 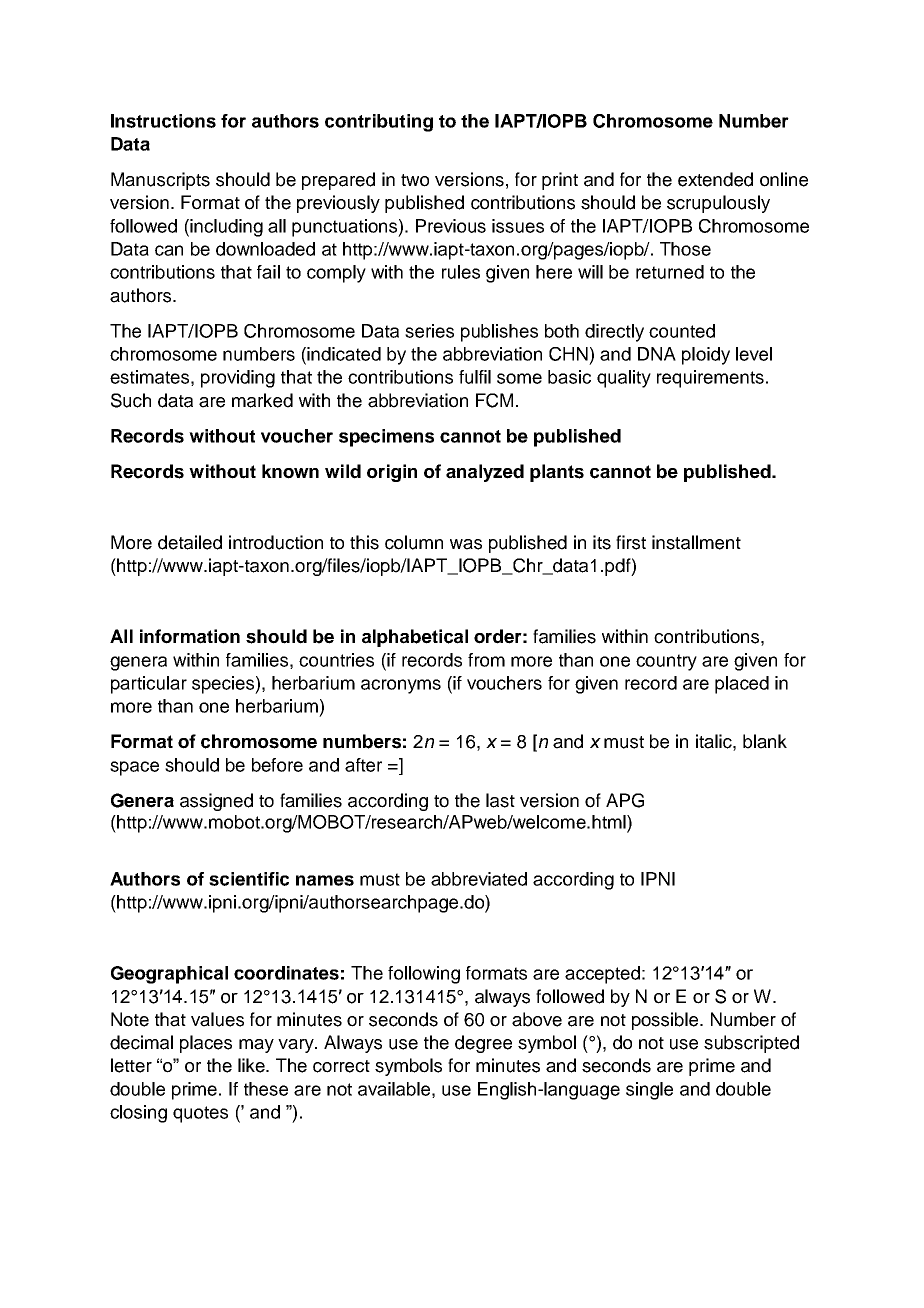 What do you see at coordinates (500, 800) in the screenshot?
I see `last` at bounding box center [500, 800].
